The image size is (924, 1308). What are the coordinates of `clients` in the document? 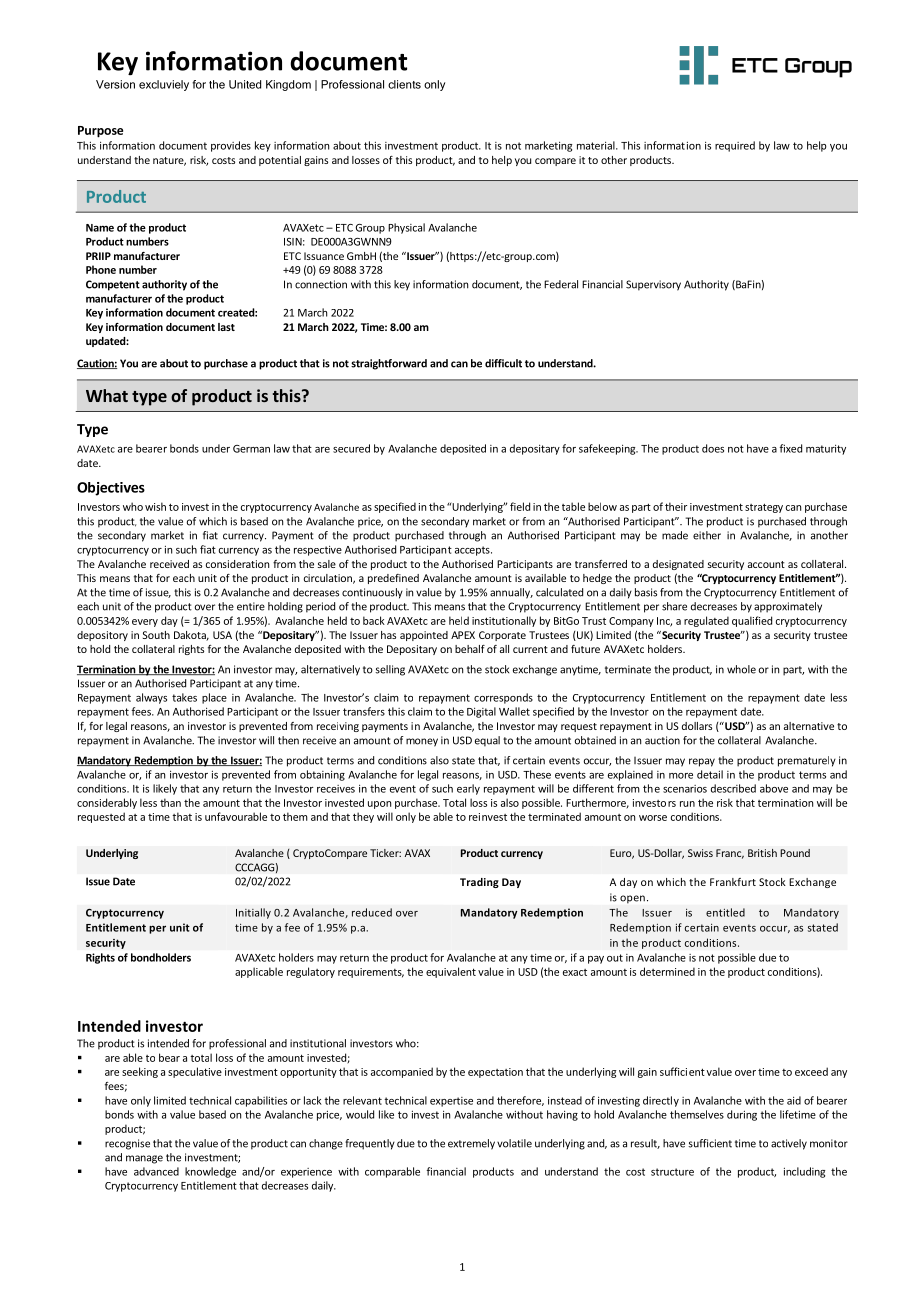 It's located at (404, 84).
